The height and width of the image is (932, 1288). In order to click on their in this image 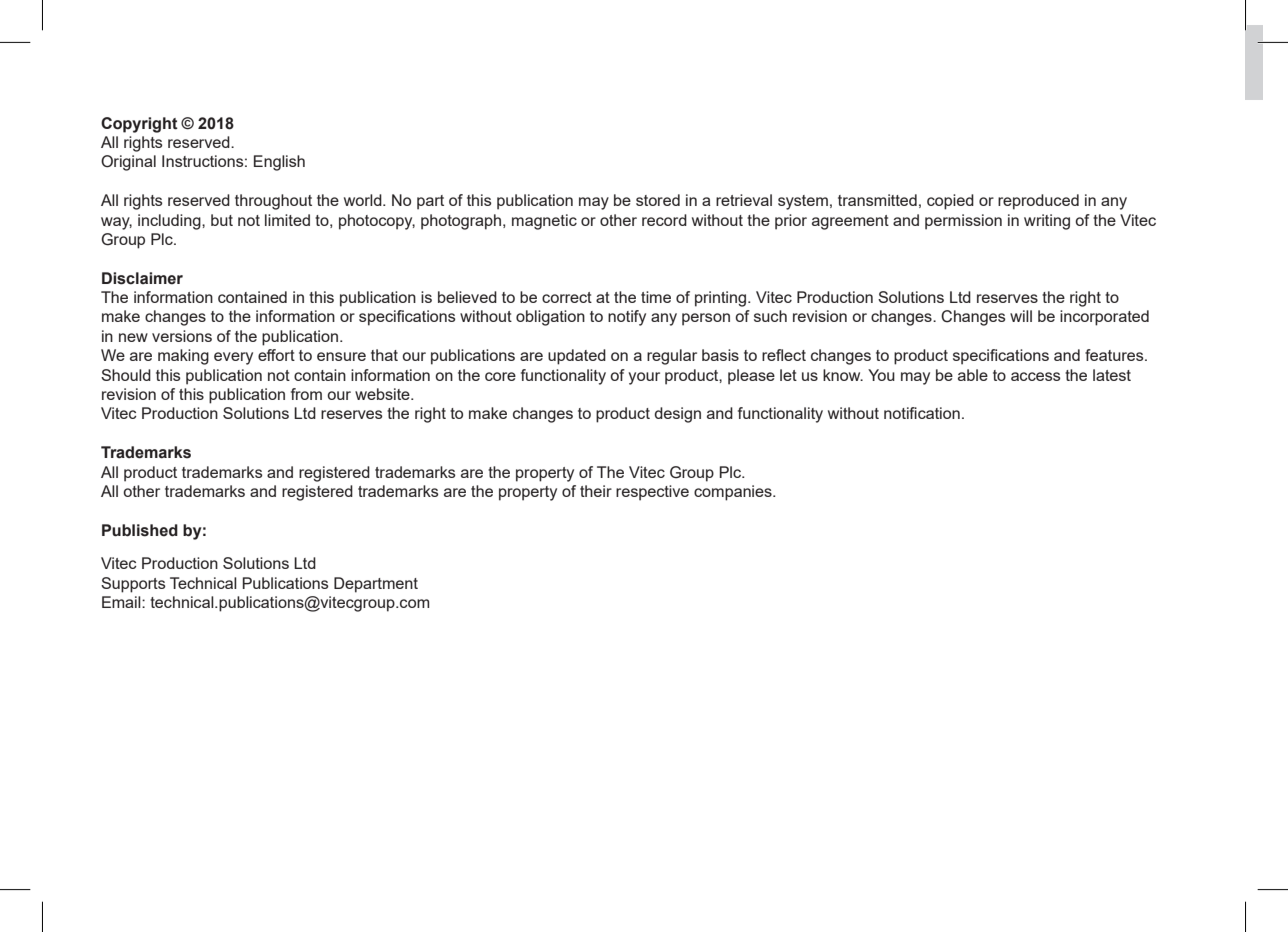, I will do `click(596, 491)`.
